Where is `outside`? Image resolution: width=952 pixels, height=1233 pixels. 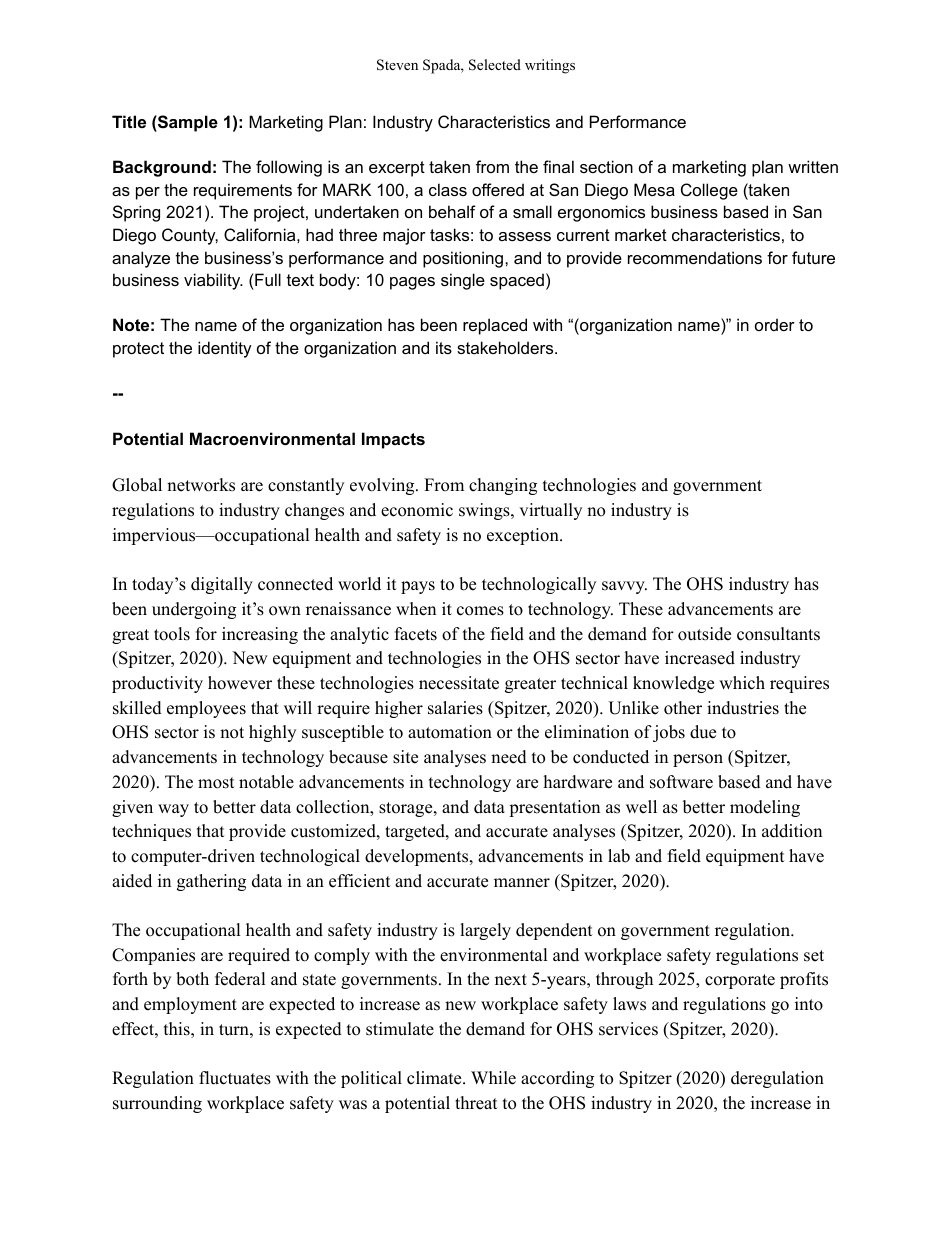 outside is located at coordinates (704, 634).
